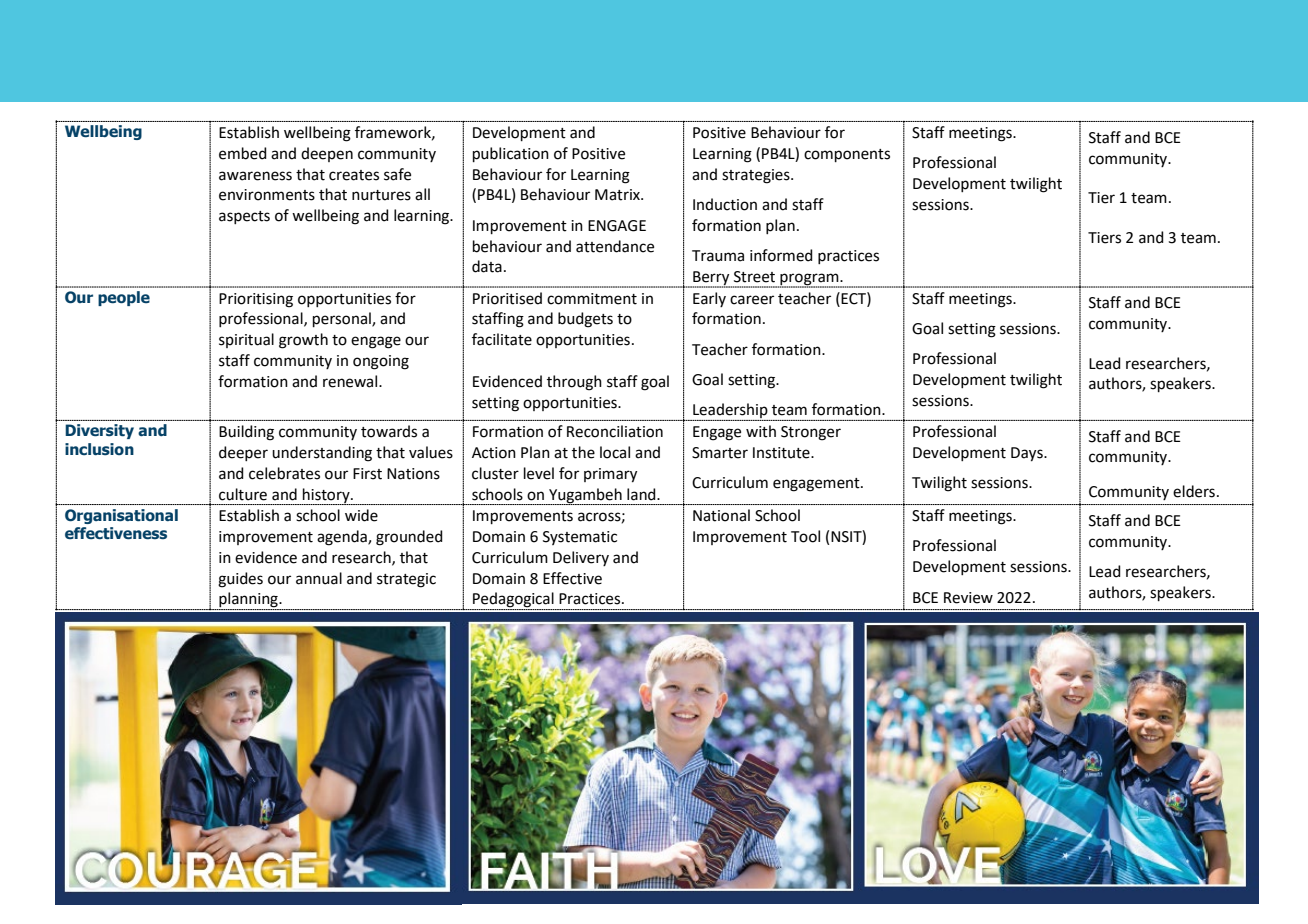 The width and height of the page is (1308, 924). I want to click on strategies, so click(757, 176).
